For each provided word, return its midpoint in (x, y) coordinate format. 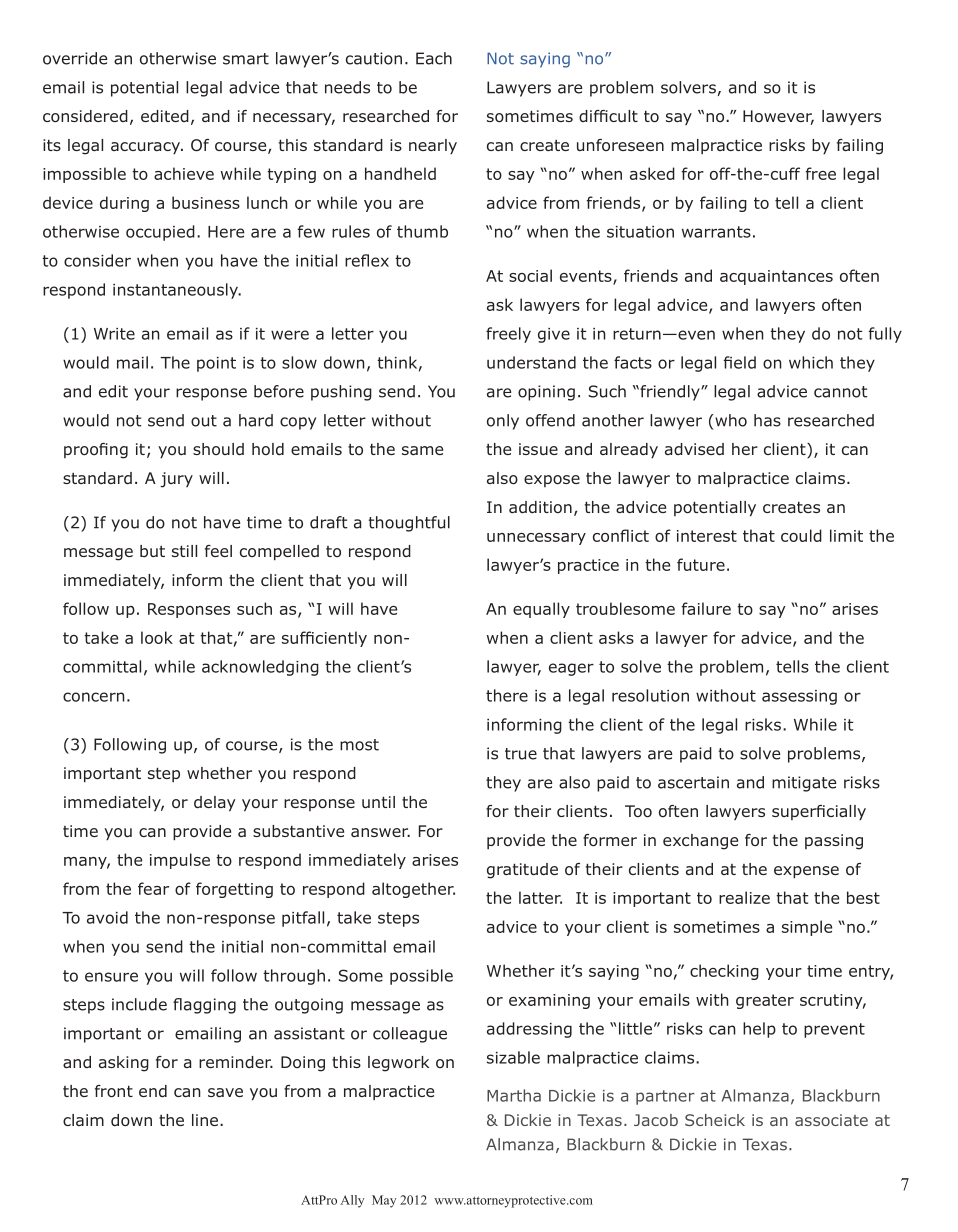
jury (176, 480)
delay (215, 804)
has (767, 420)
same (422, 450)
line (206, 1120)
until (378, 802)
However (778, 117)
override (75, 58)
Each (434, 58)
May (384, 1201)
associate (831, 1120)
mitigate (804, 784)
